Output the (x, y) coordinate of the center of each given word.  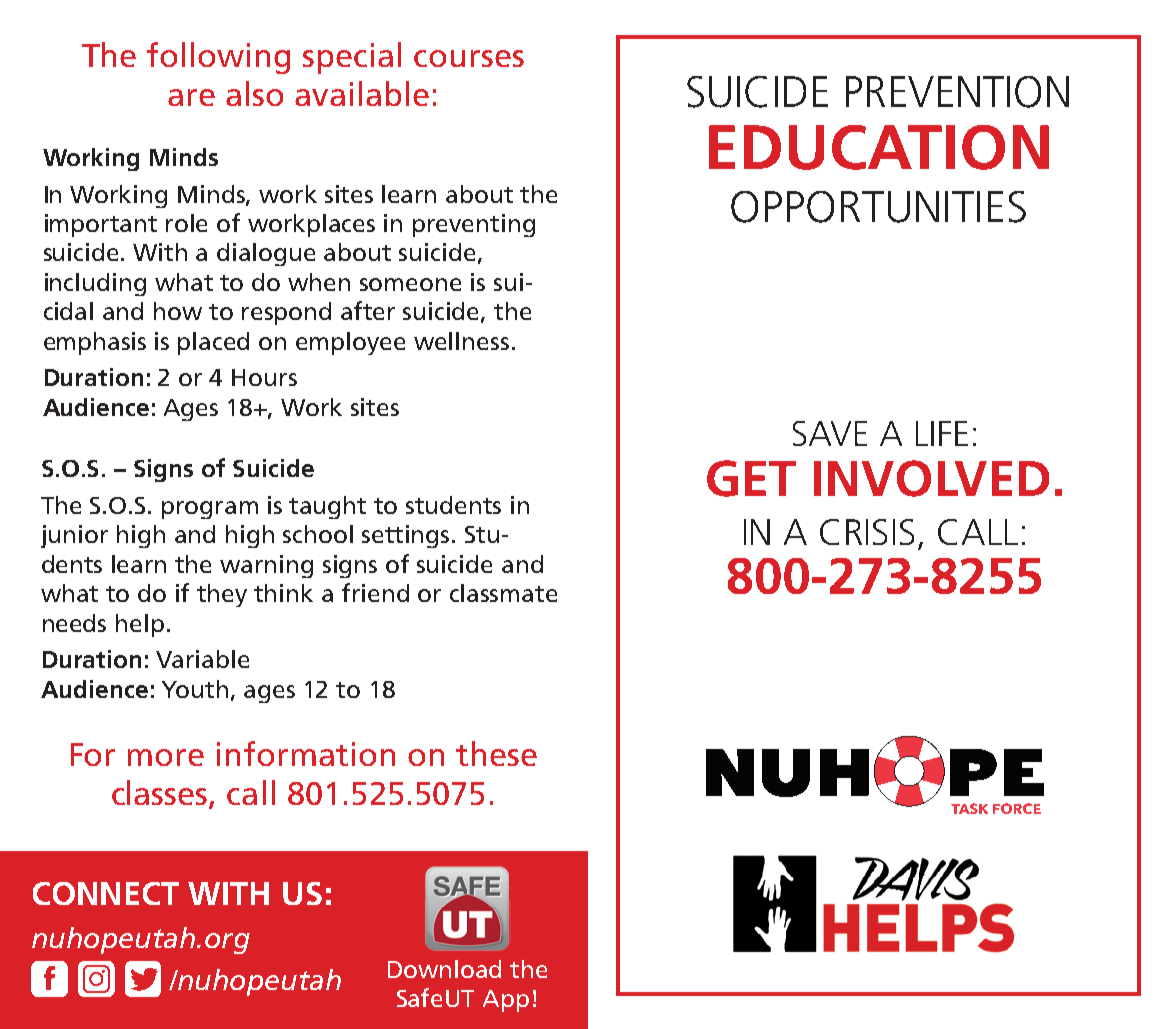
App (506, 1001)
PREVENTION (957, 92)
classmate (503, 593)
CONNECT (106, 893)
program (210, 510)
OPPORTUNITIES (878, 207)
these (496, 753)
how (178, 311)
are (191, 97)
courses (469, 58)
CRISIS (867, 532)
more (166, 757)
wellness (461, 341)
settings (407, 536)
